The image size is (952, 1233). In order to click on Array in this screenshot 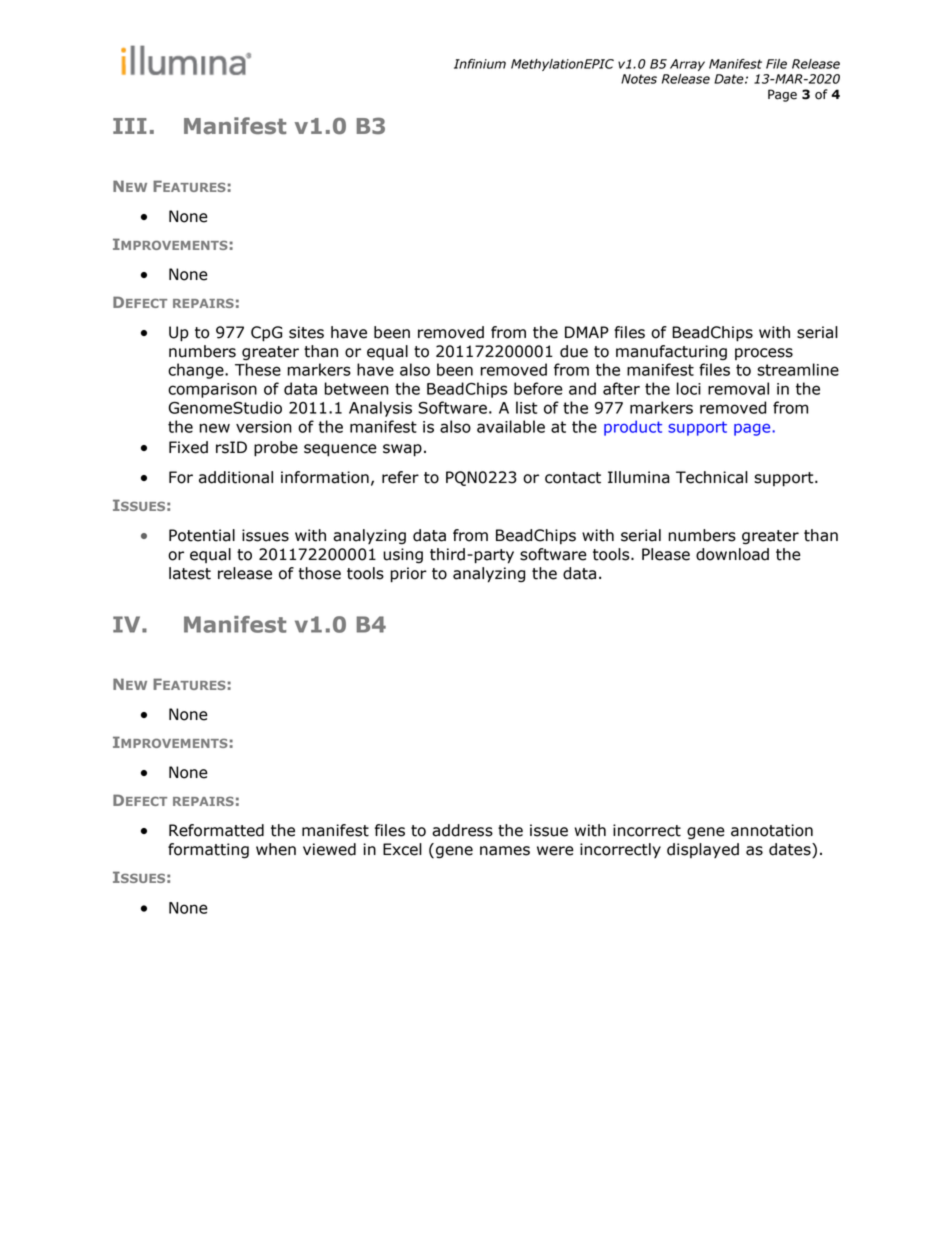, I will do `click(687, 65)`.
